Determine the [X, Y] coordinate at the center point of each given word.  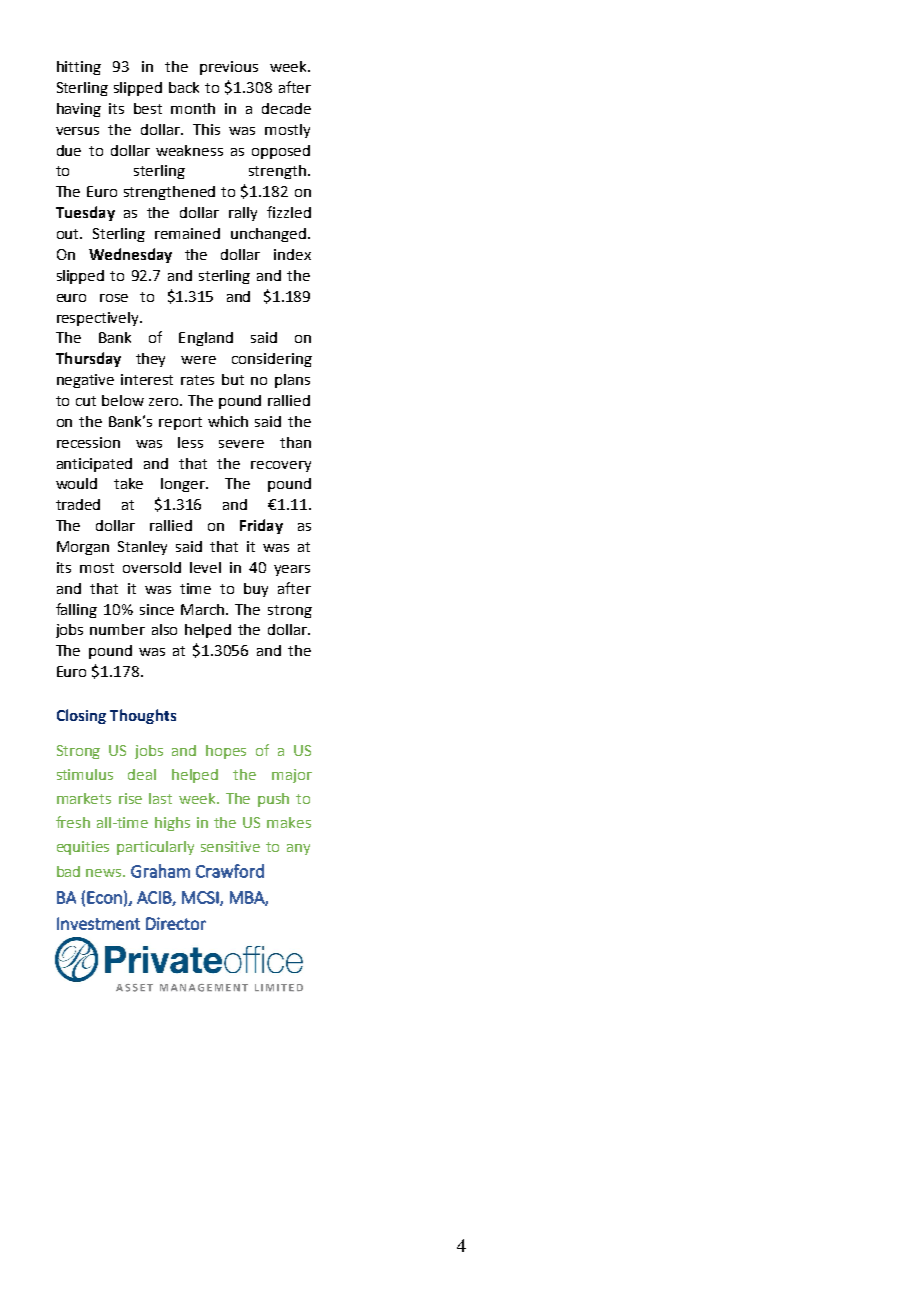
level [205, 567]
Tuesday [85, 213]
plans [292, 381]
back [184, 87]
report [180, 423]
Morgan [83, 548]
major [292, 776]
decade [286, 108]
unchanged [268, 235]
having [79, 110]
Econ [104, 897]
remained [187, 233]
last [160, 798]
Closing [81, 716]
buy [256, 590]
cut [86, 401]
